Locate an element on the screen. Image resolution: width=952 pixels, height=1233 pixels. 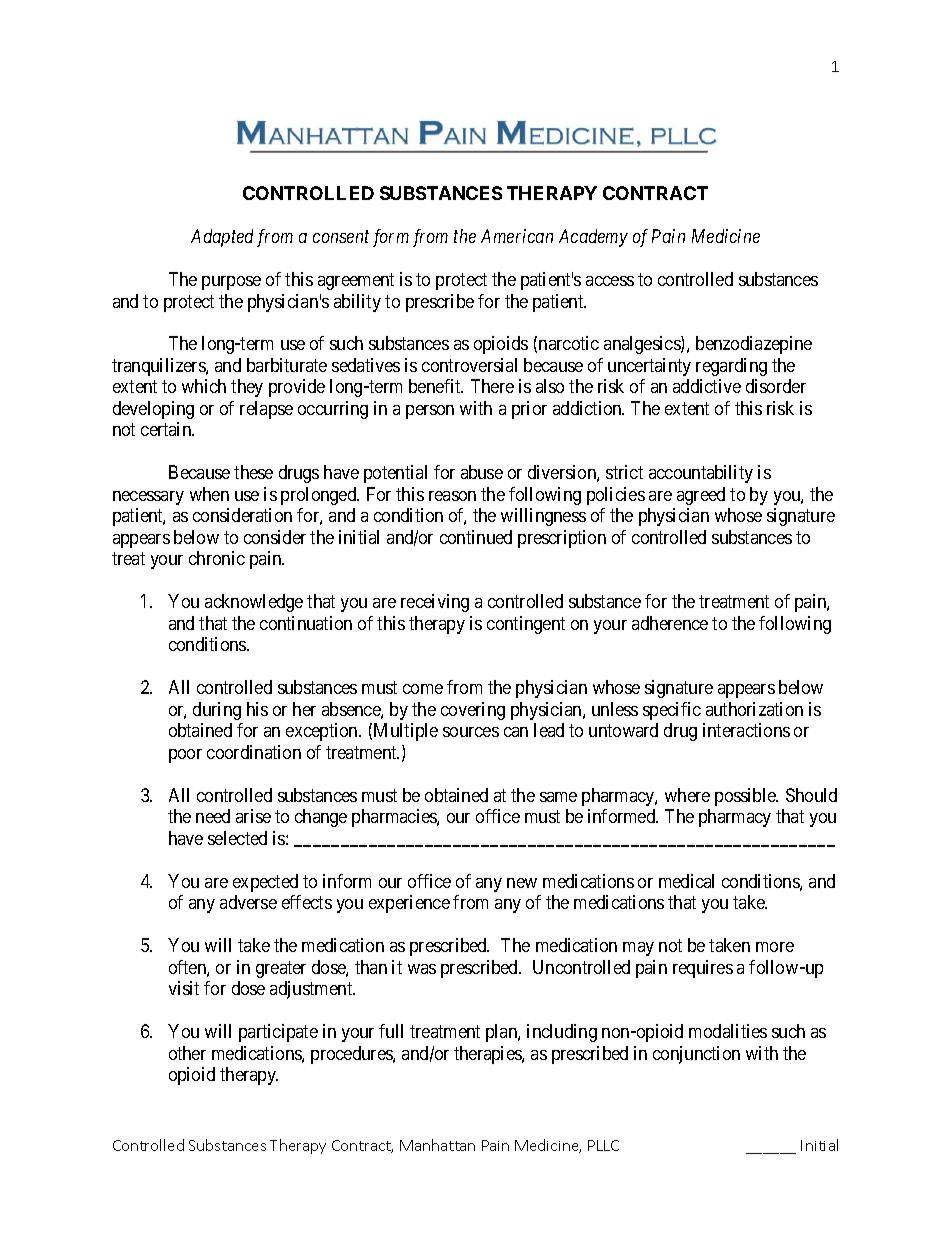
covering is located at coordinates (473, 711).
